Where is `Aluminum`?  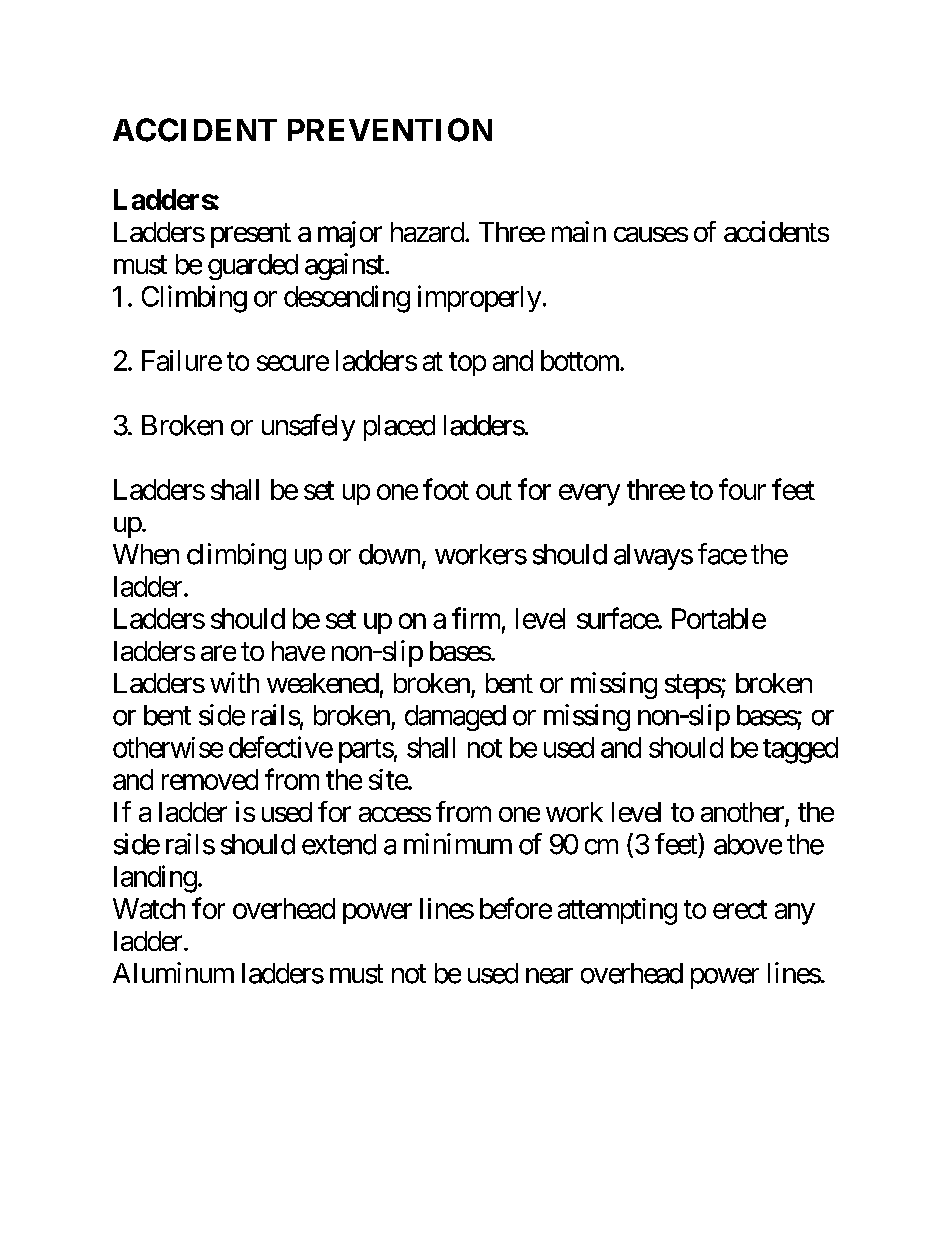 Aluminum is located at coordinates (173, 972).
